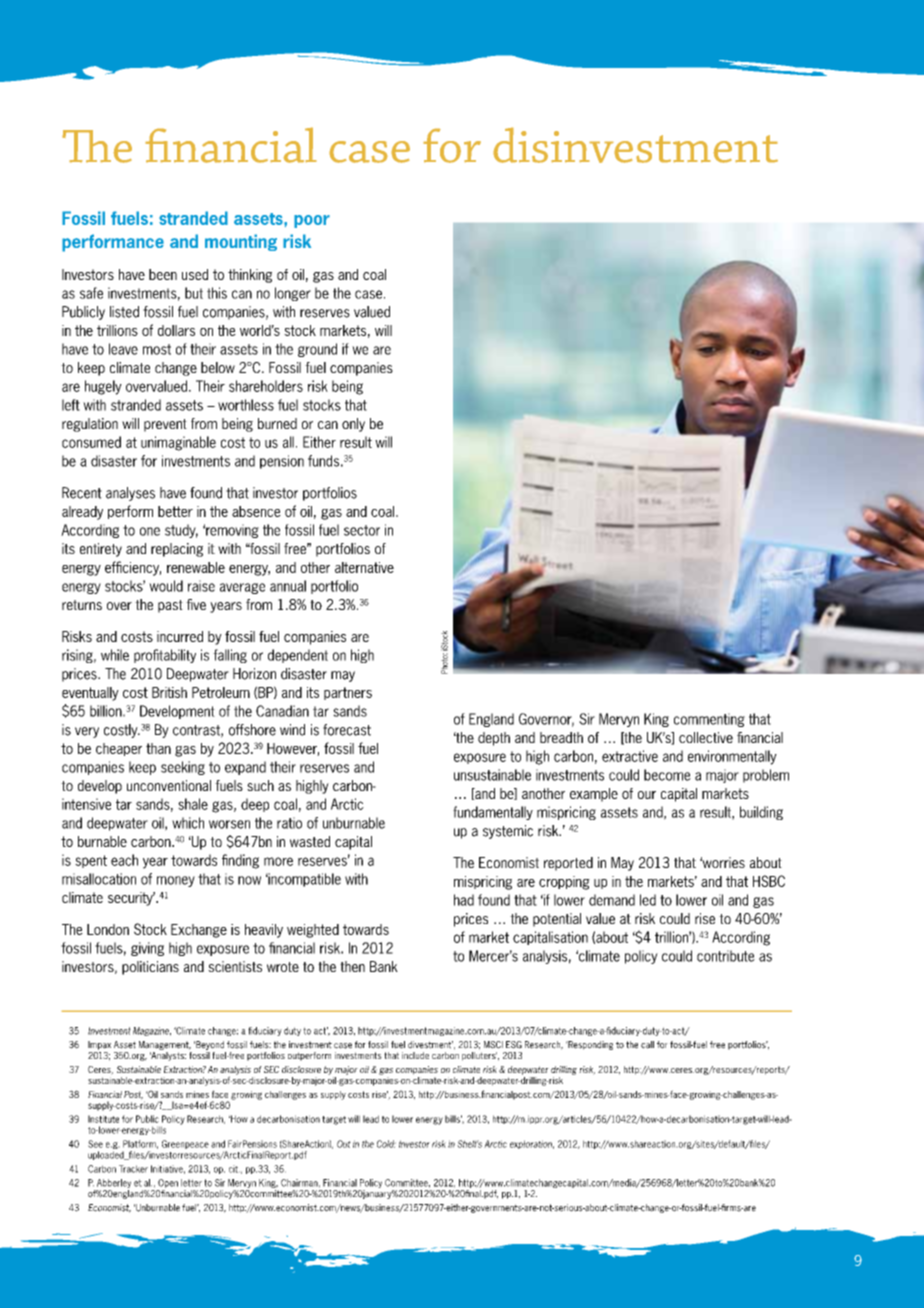  Describe the element at coordinates (362, 530) in the image. I see `sector` at that location.
